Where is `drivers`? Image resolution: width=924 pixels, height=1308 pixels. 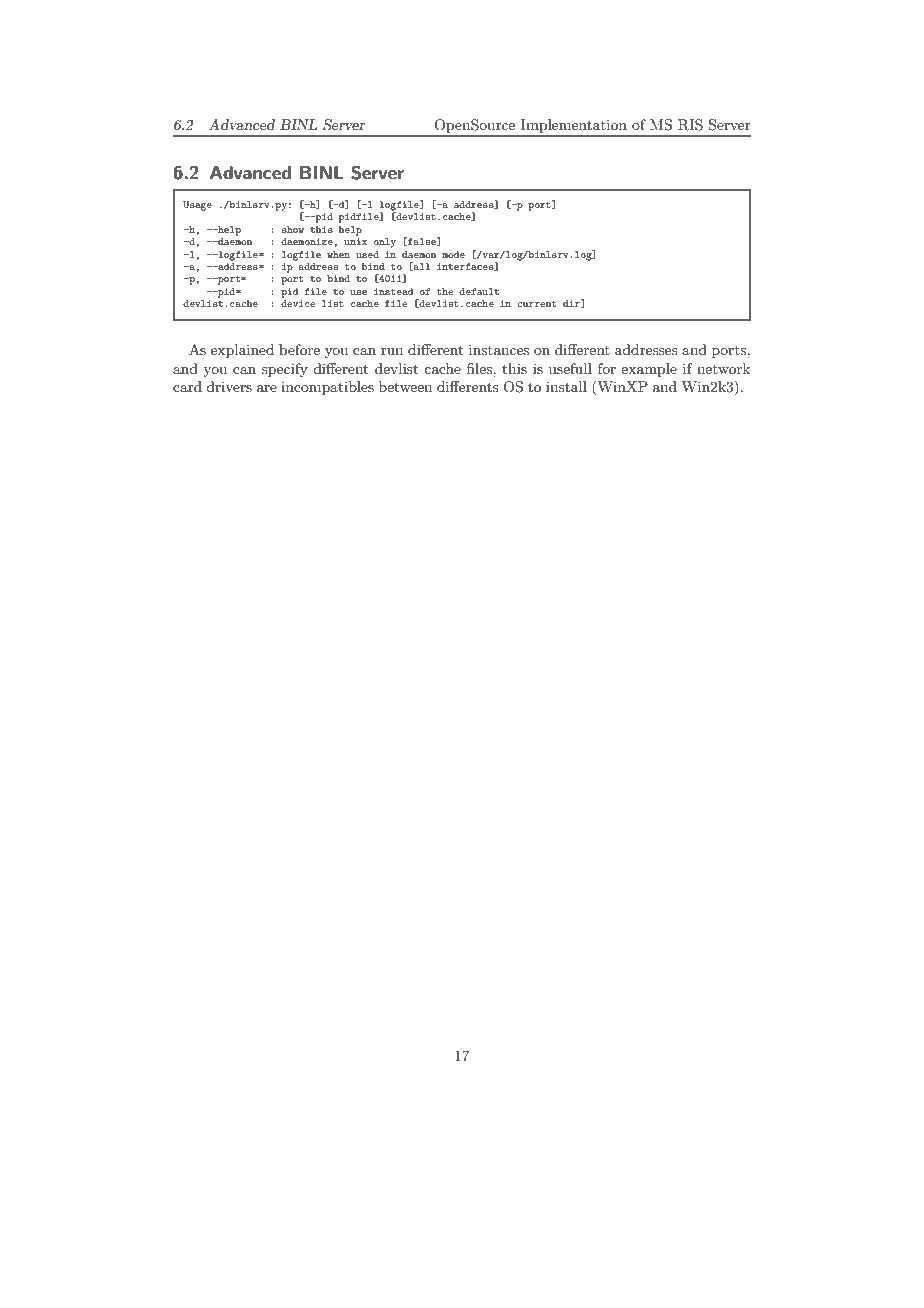 drivers is located at coordinates (229, 386).
